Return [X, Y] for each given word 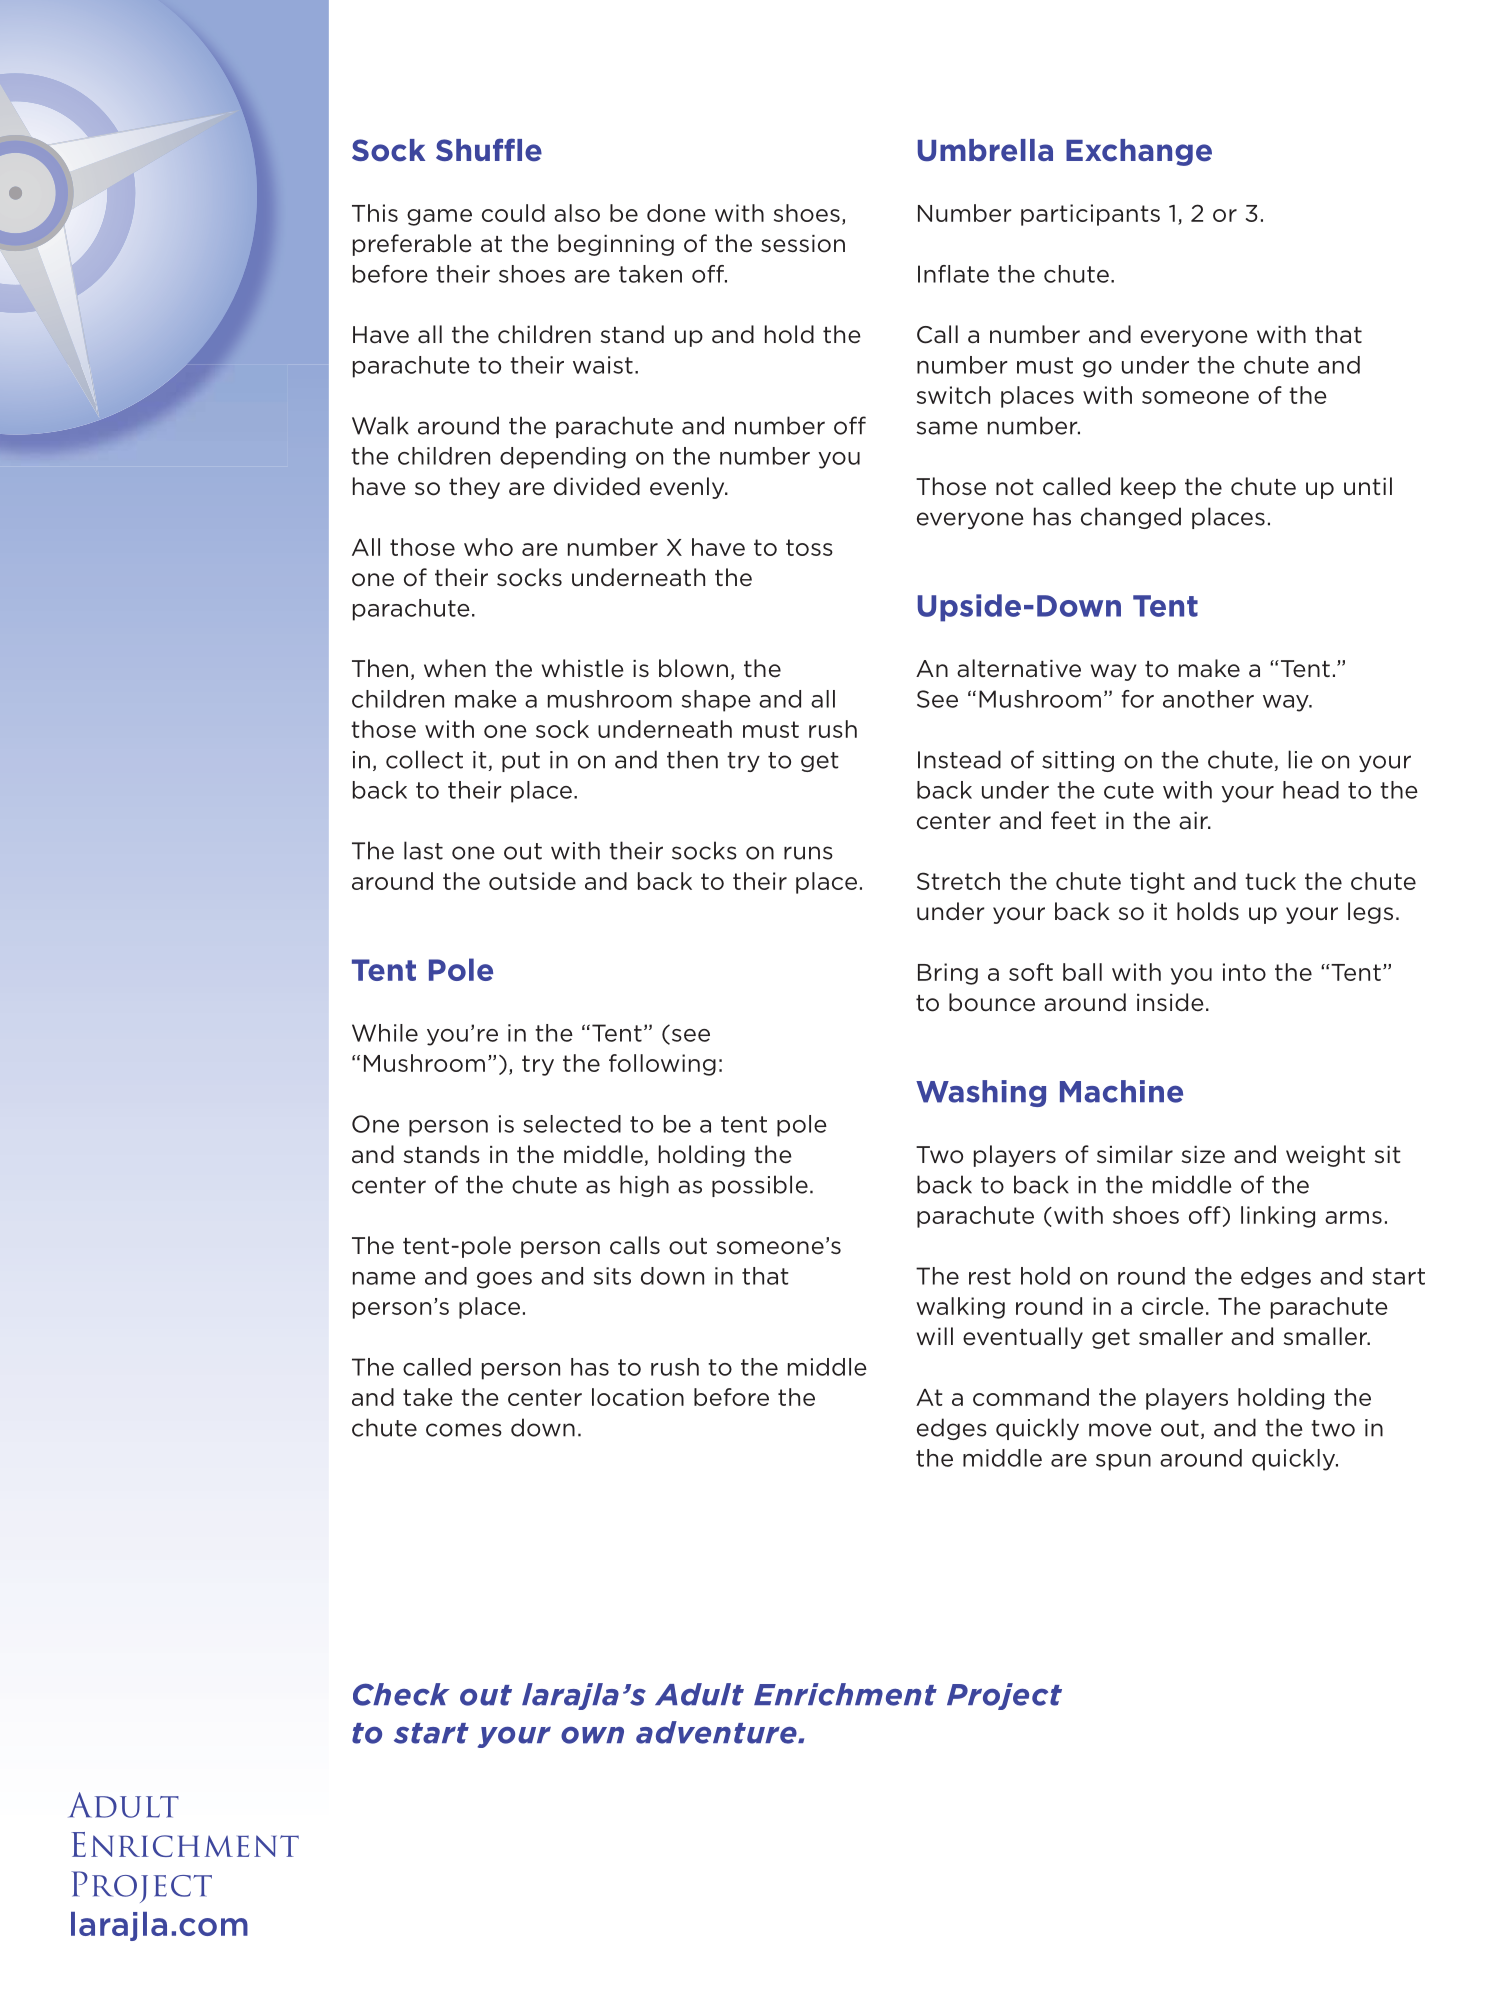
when [455, 668]
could [513, 213]
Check [401, 1694]
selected [572, 1124]
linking [1278, 1217]
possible [760, 1186]
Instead [959, 759]
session [803, 244]
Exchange [1139, 152]
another [1208, 699]
